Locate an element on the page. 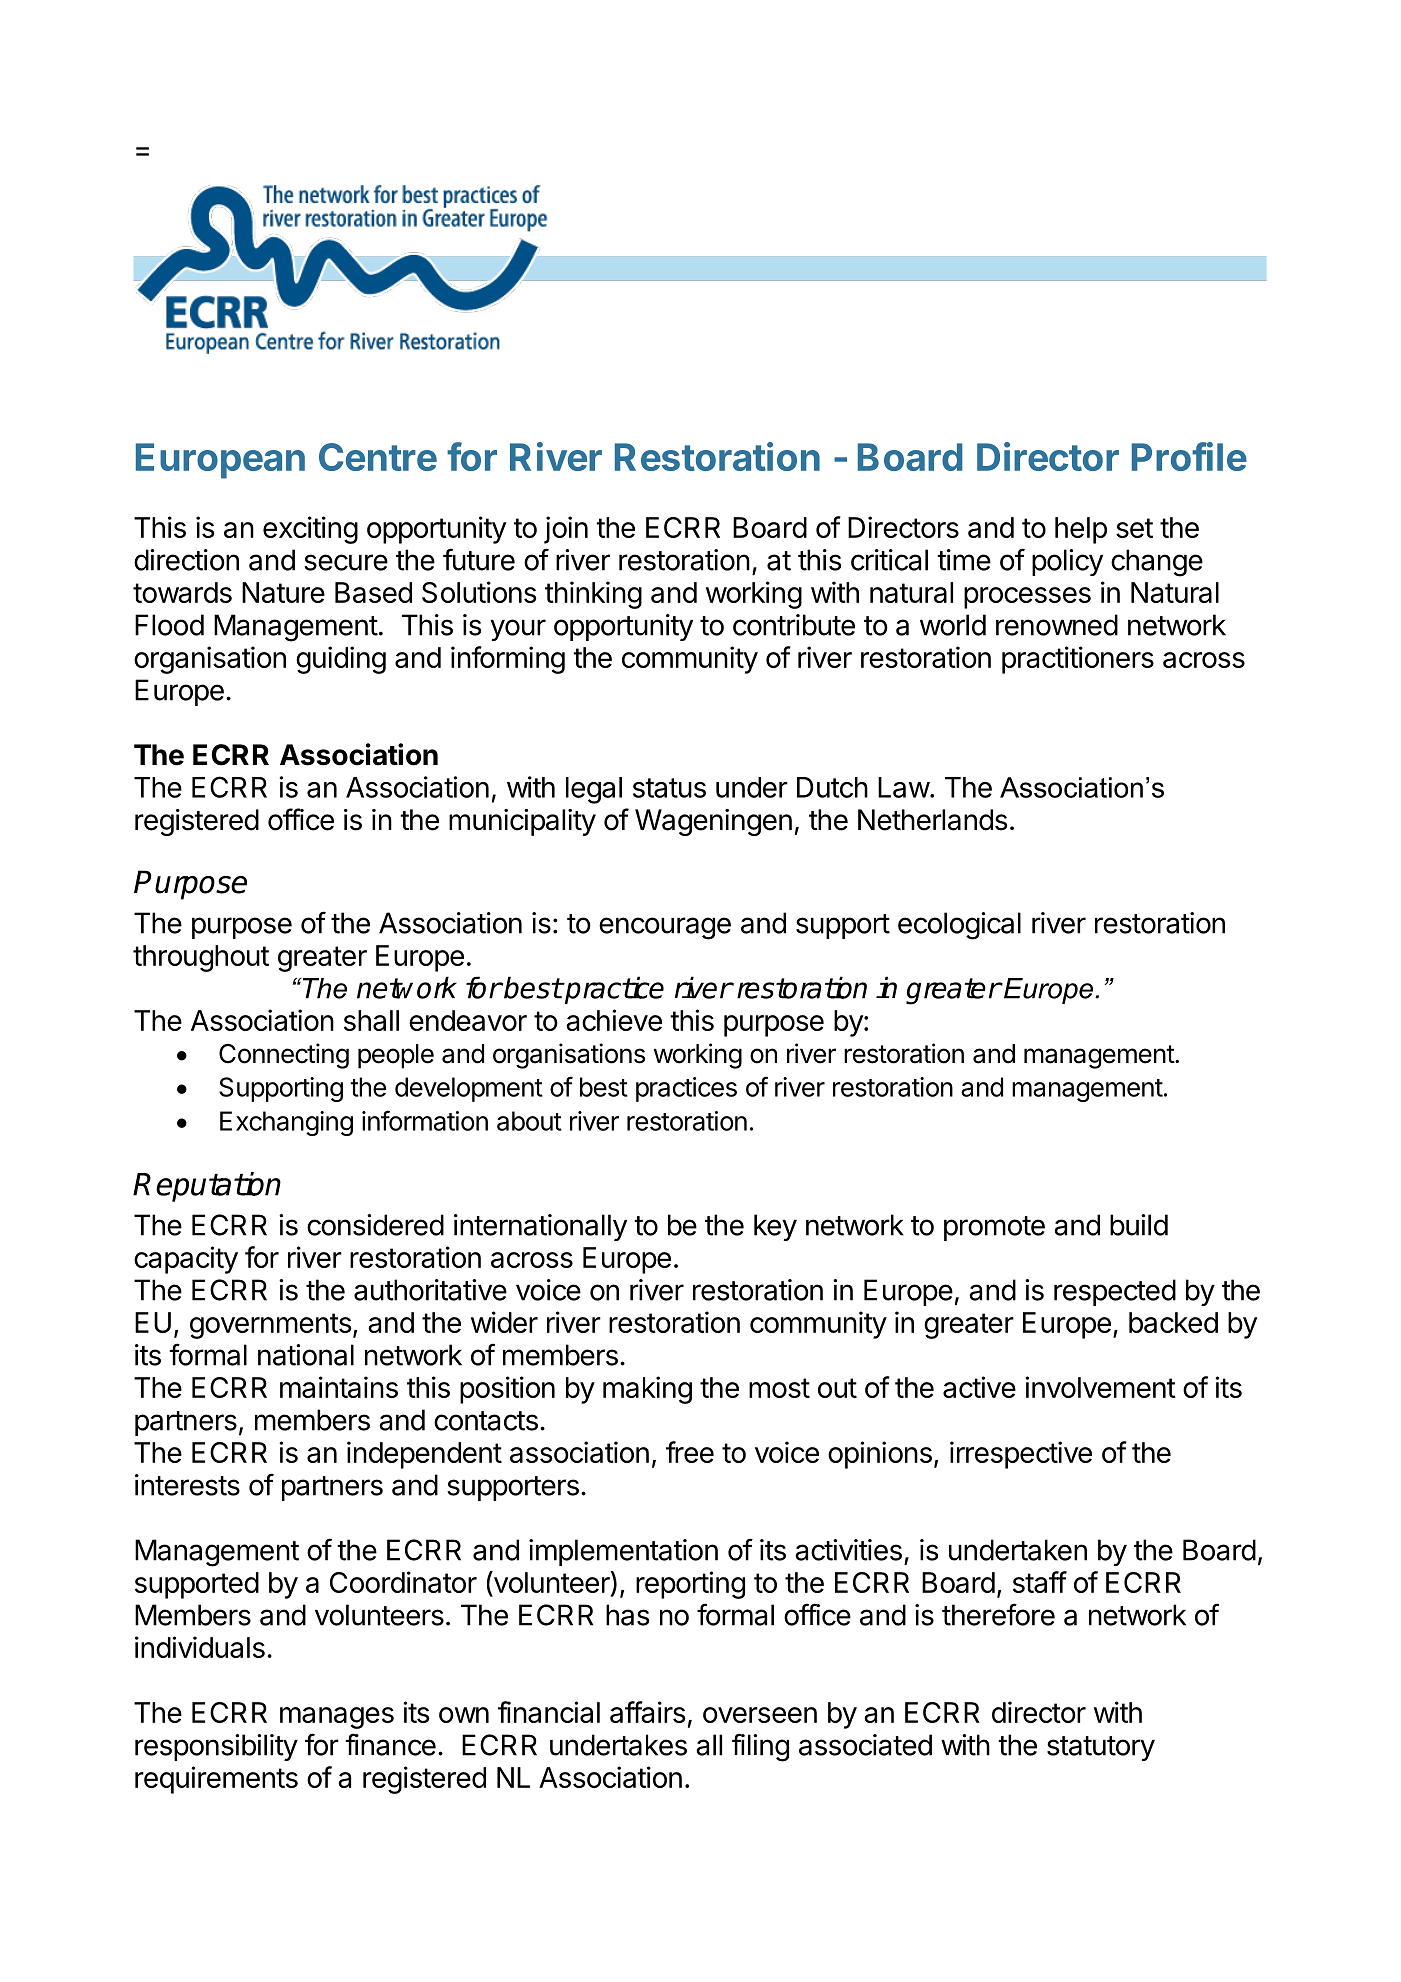 This document has height=1982, width=1401. Exchanging is located at coordinates (286, 1123).
